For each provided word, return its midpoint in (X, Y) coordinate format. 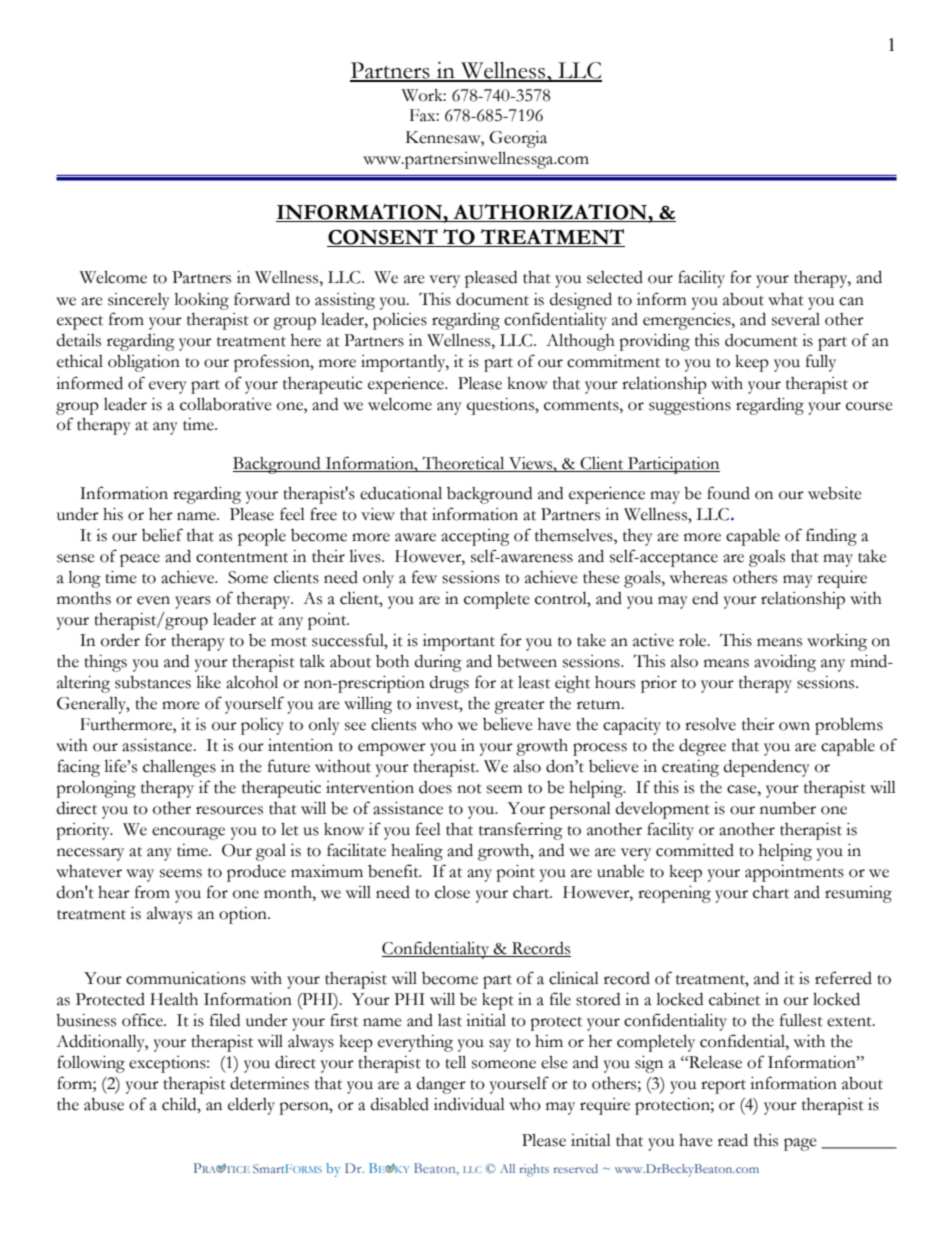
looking (201, 301)
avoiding (785, 663)
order (120, 640)
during (438, 663)
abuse (104, 1104)
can (851, 301)
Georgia (518, 139)
